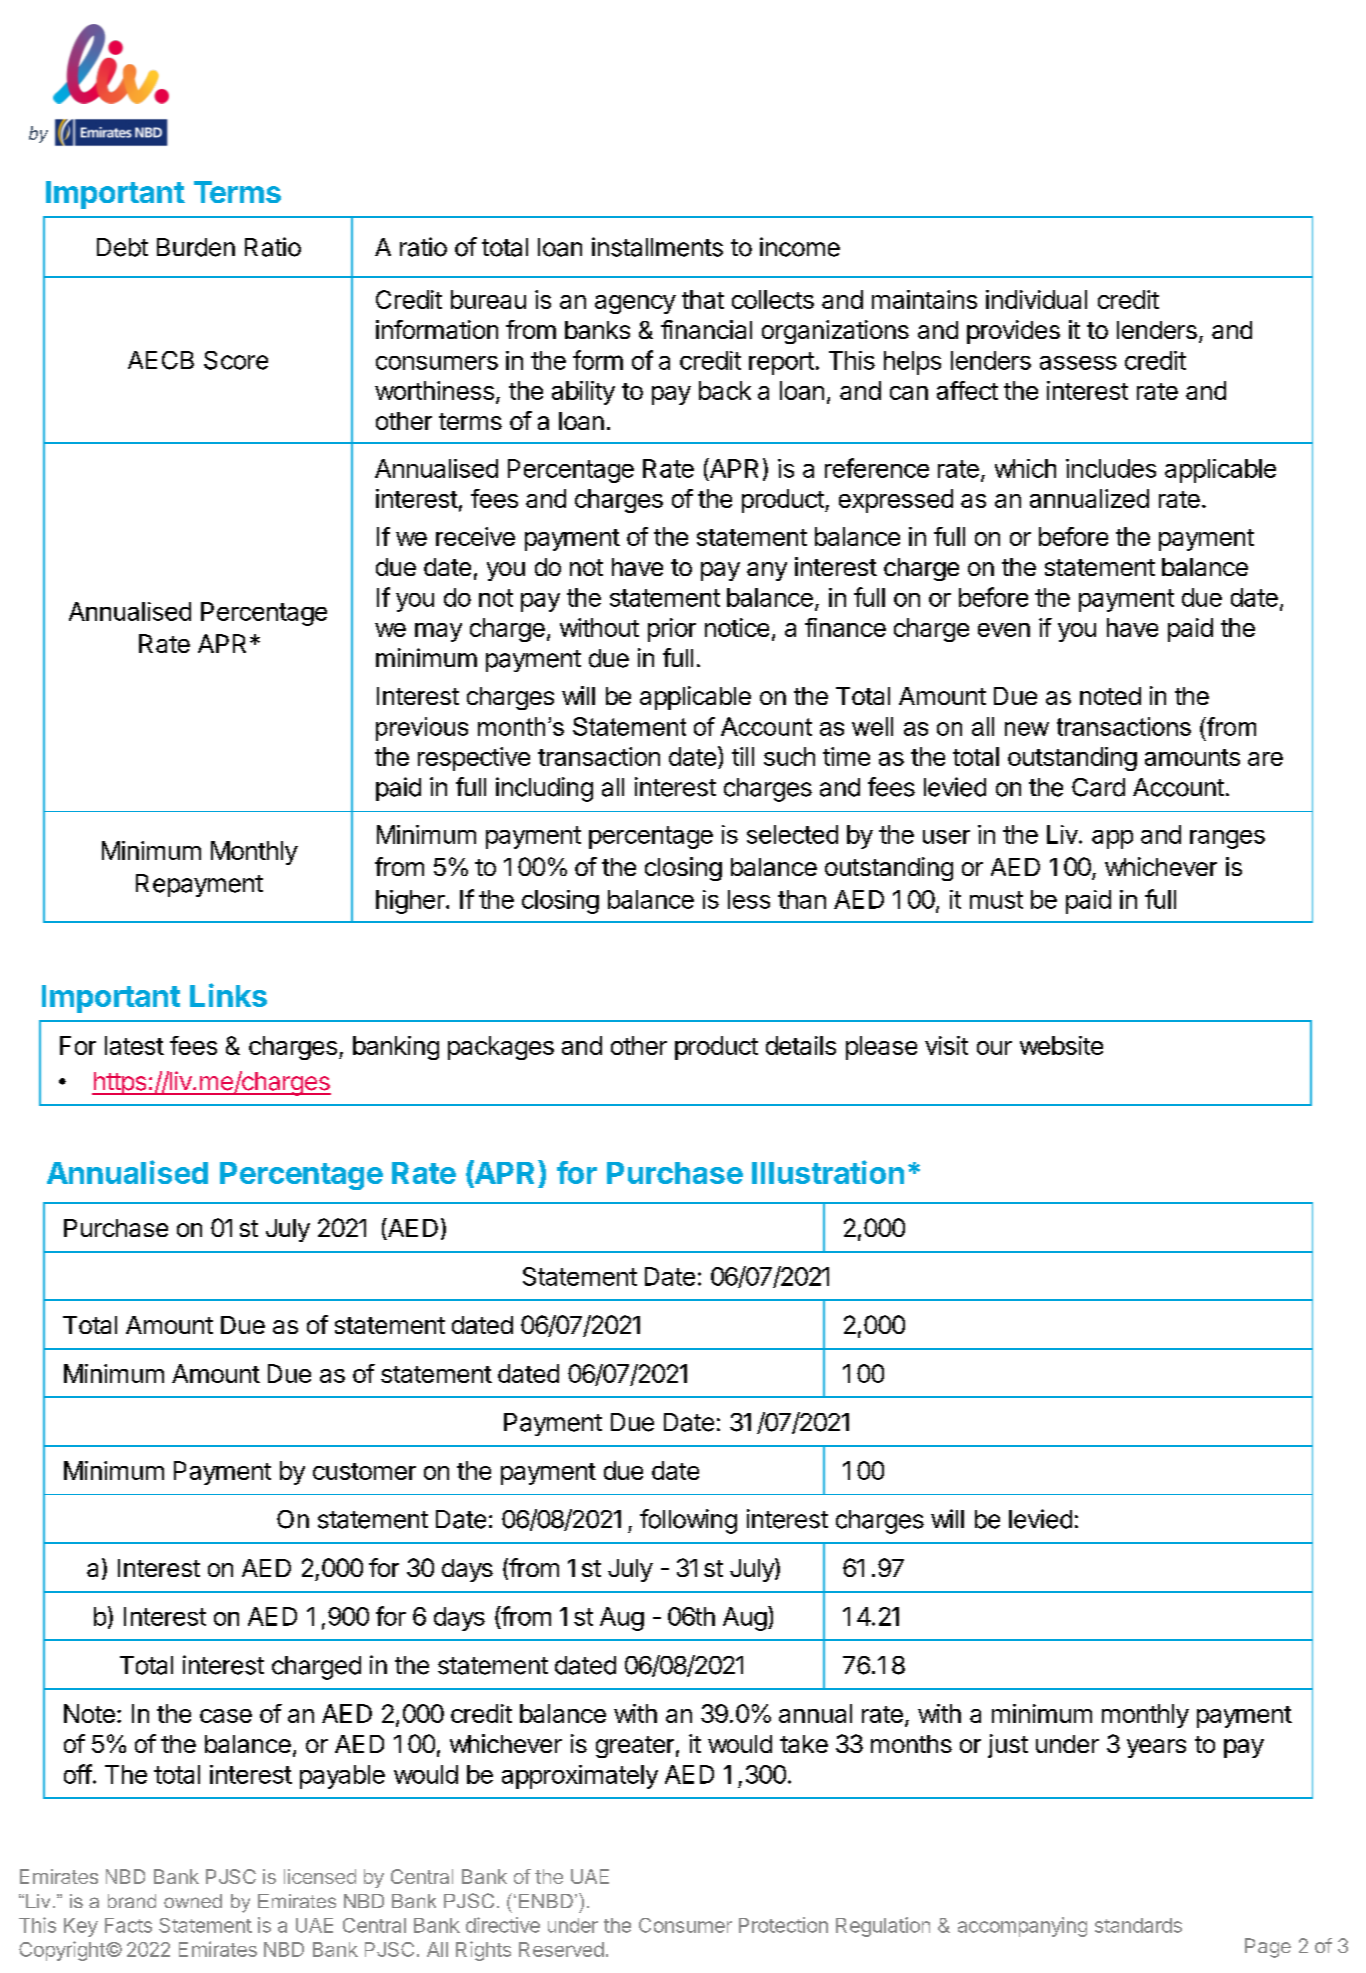 This document has height=1973, width=1366. What do you see at coordinates (688, 1521) in the document?
I see `following` at bounding box center [688, 1521].
